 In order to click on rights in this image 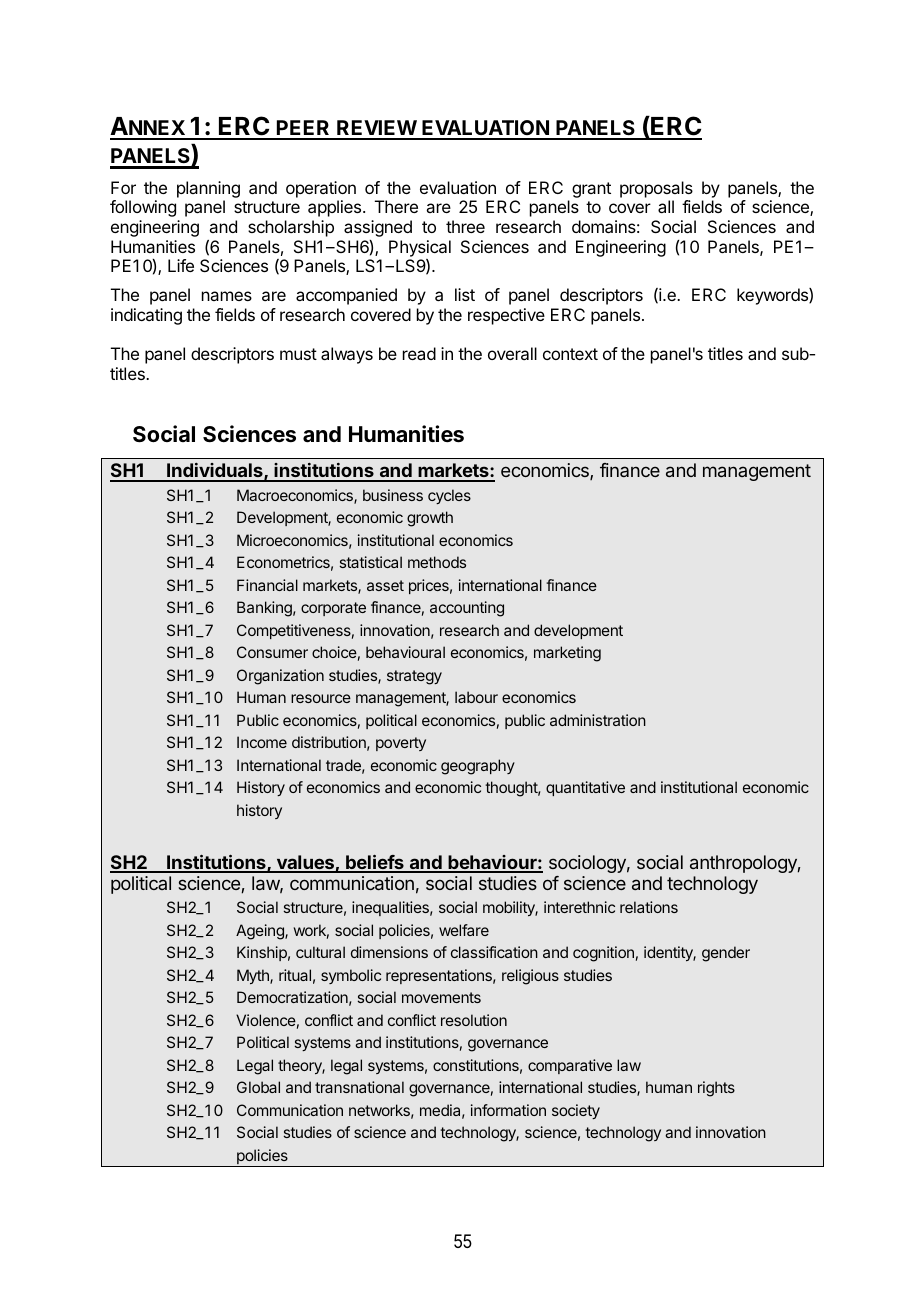, I will do `click(716, 1089)`.
